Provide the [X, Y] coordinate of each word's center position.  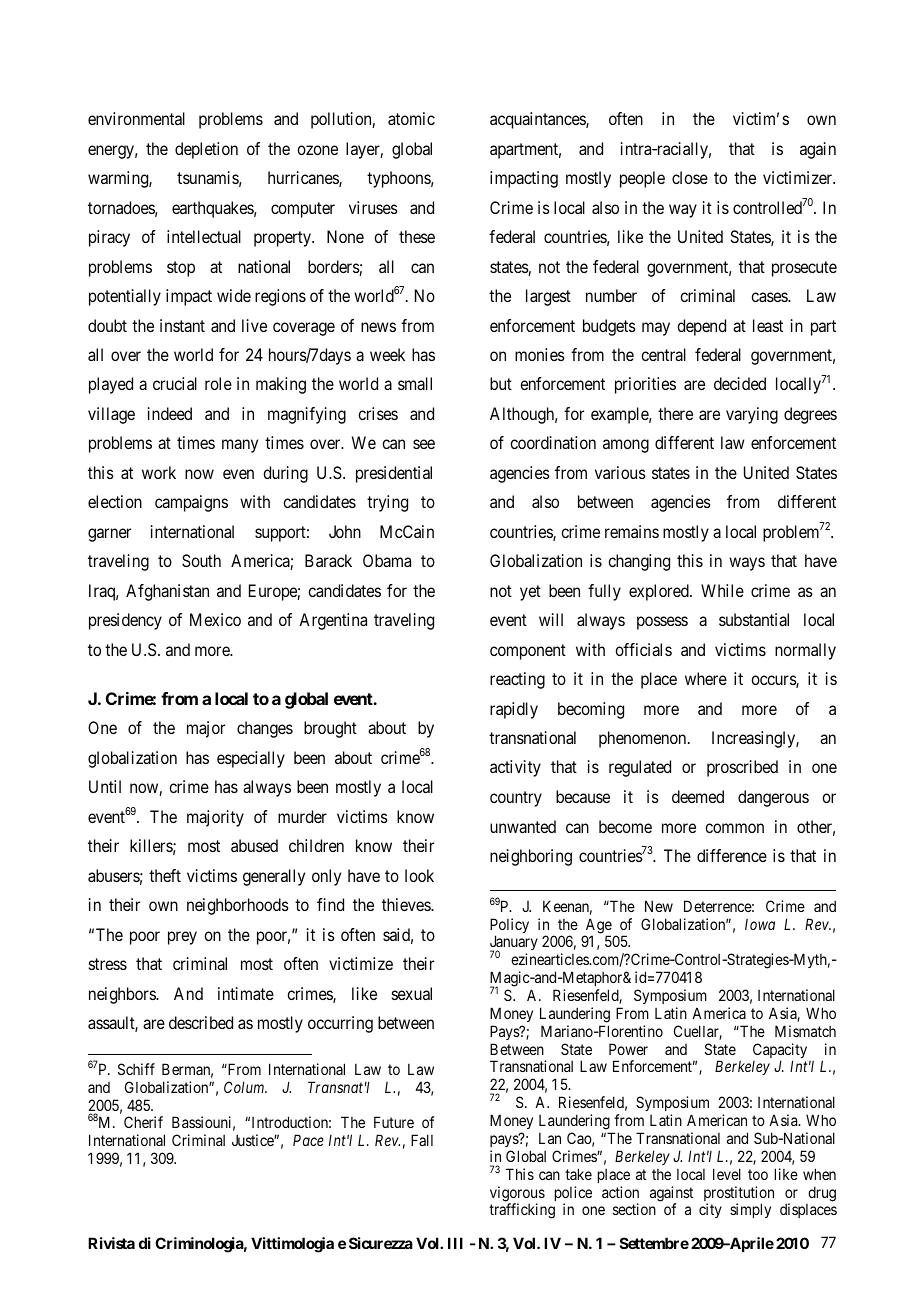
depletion [206, 150]
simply [750, 1210]
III [455, 1243]
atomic [411, 118]
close [690, 177]
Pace [308, 1140]
